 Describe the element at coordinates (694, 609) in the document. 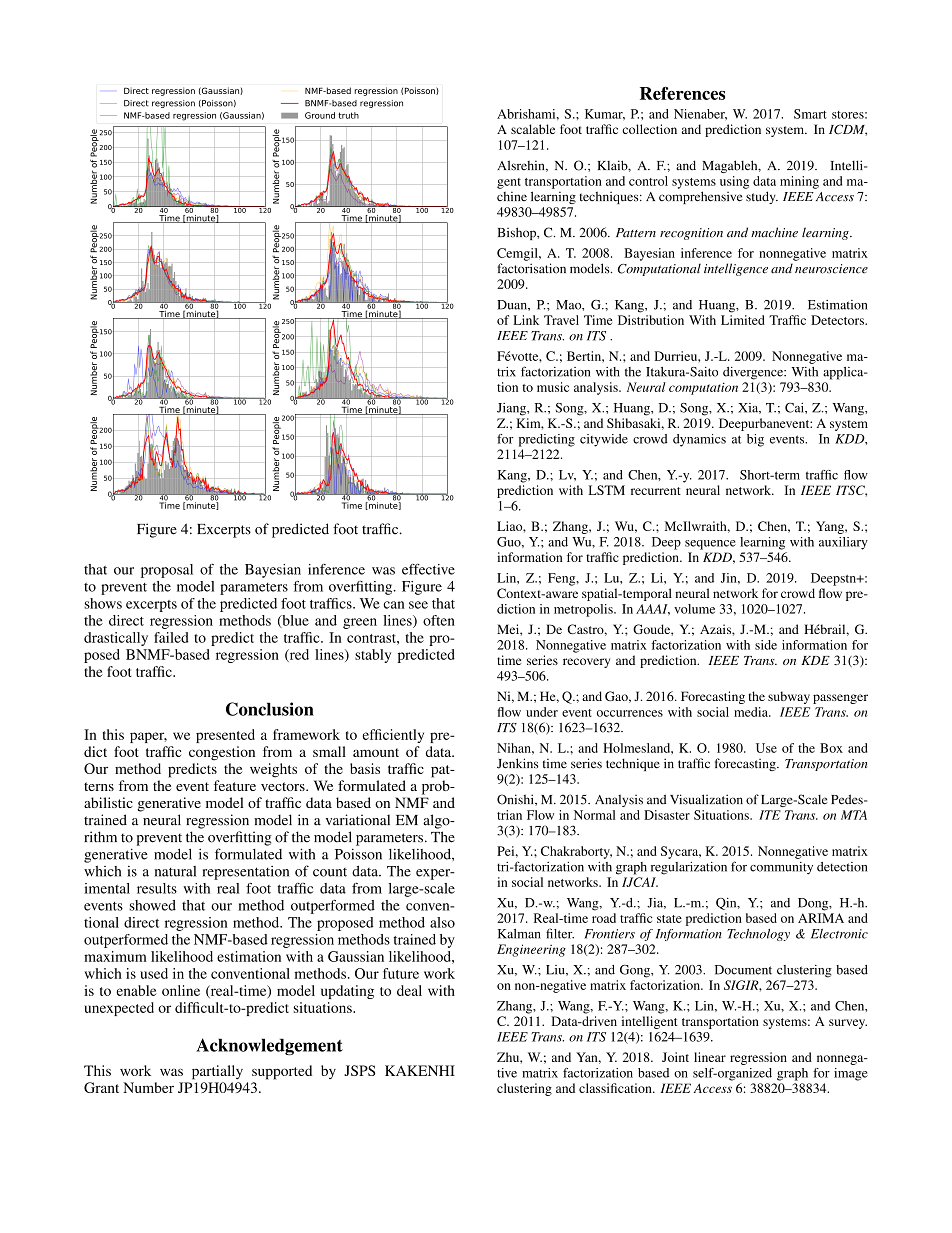

I see `volume` at that location.
